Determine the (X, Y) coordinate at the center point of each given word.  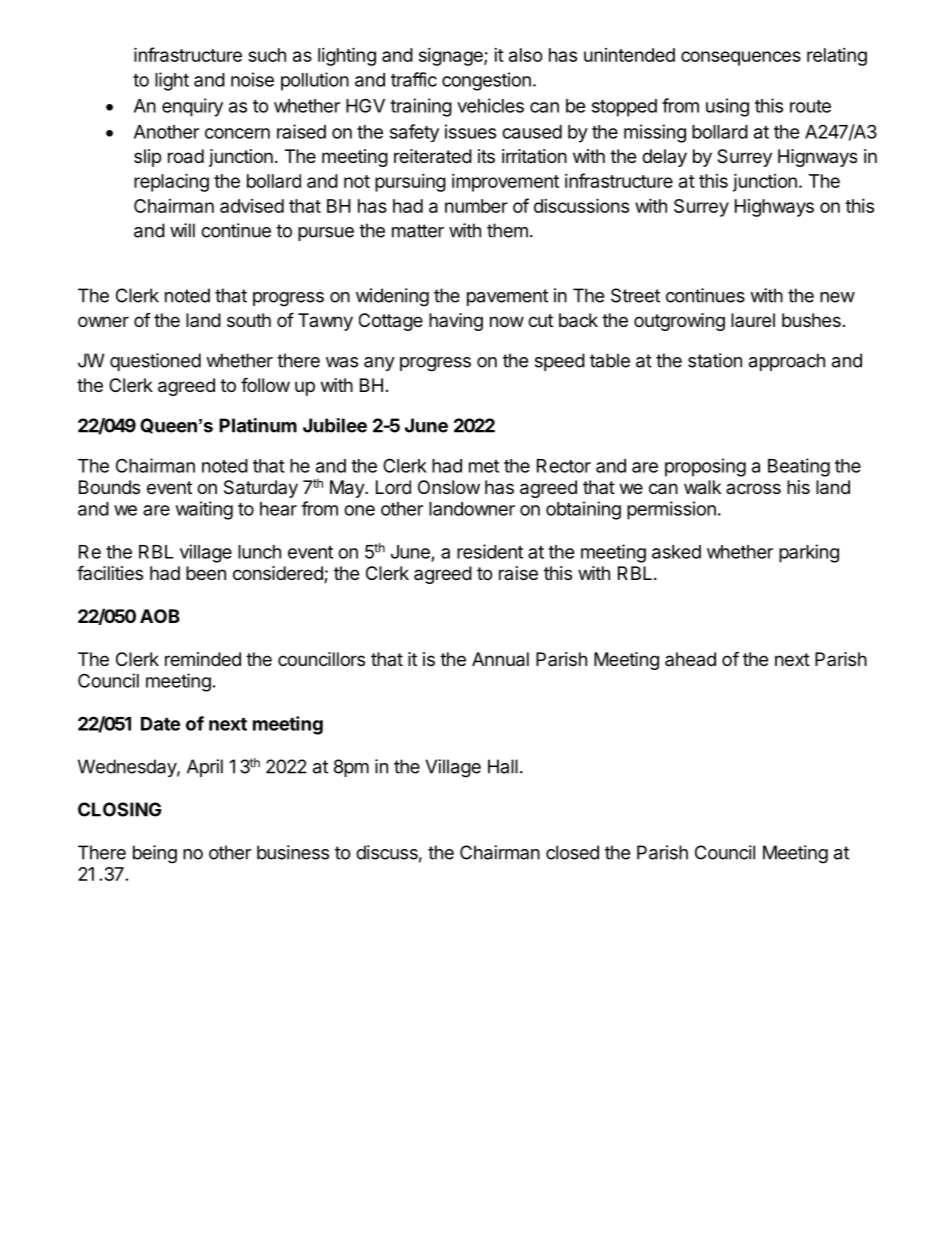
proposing (705, 467)
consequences (741, 58)
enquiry (192, 107)
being (155, 854)
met (484, 466)
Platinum (258, 425)
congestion (486, 81)
